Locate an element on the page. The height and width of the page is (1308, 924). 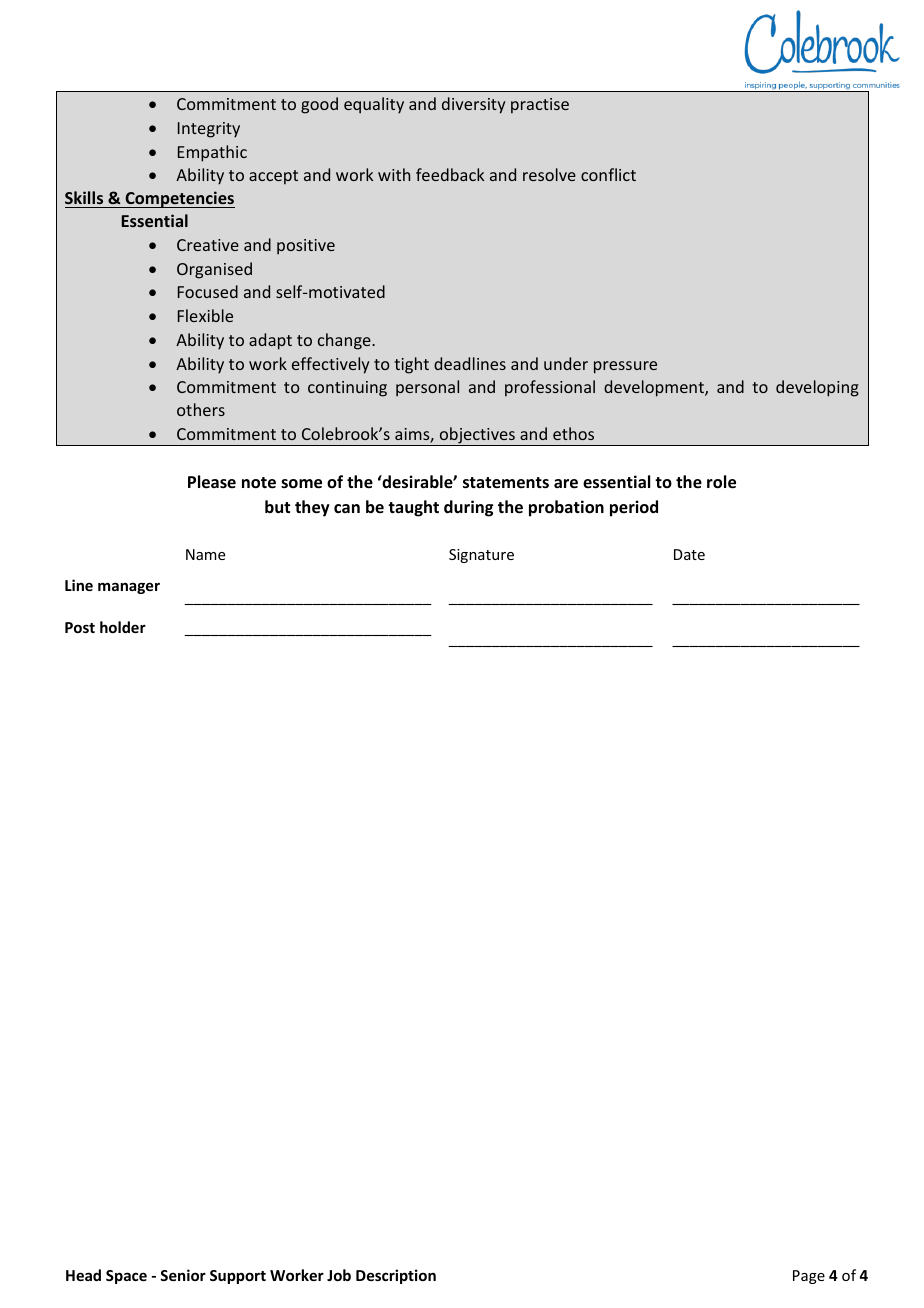
Integrity is located at coordinates (209, 130).
